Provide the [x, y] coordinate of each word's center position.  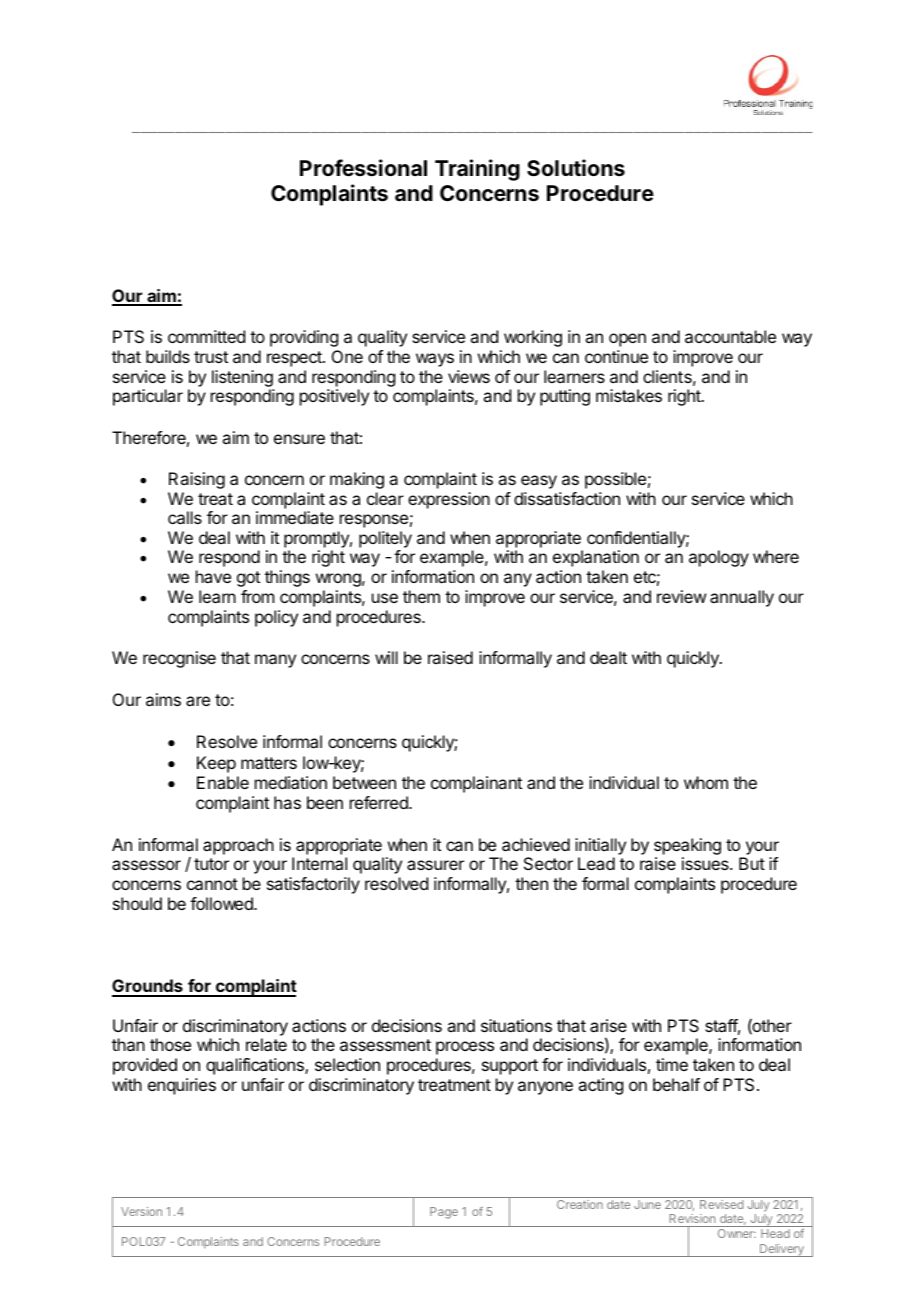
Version [141, 1211]
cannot [212, 884]
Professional [363, 168]
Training [477, 170]
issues [706, 863]
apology [719, 558]
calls [185, 517]
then [531, 883]
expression [449, 500]
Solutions [576, 168]
